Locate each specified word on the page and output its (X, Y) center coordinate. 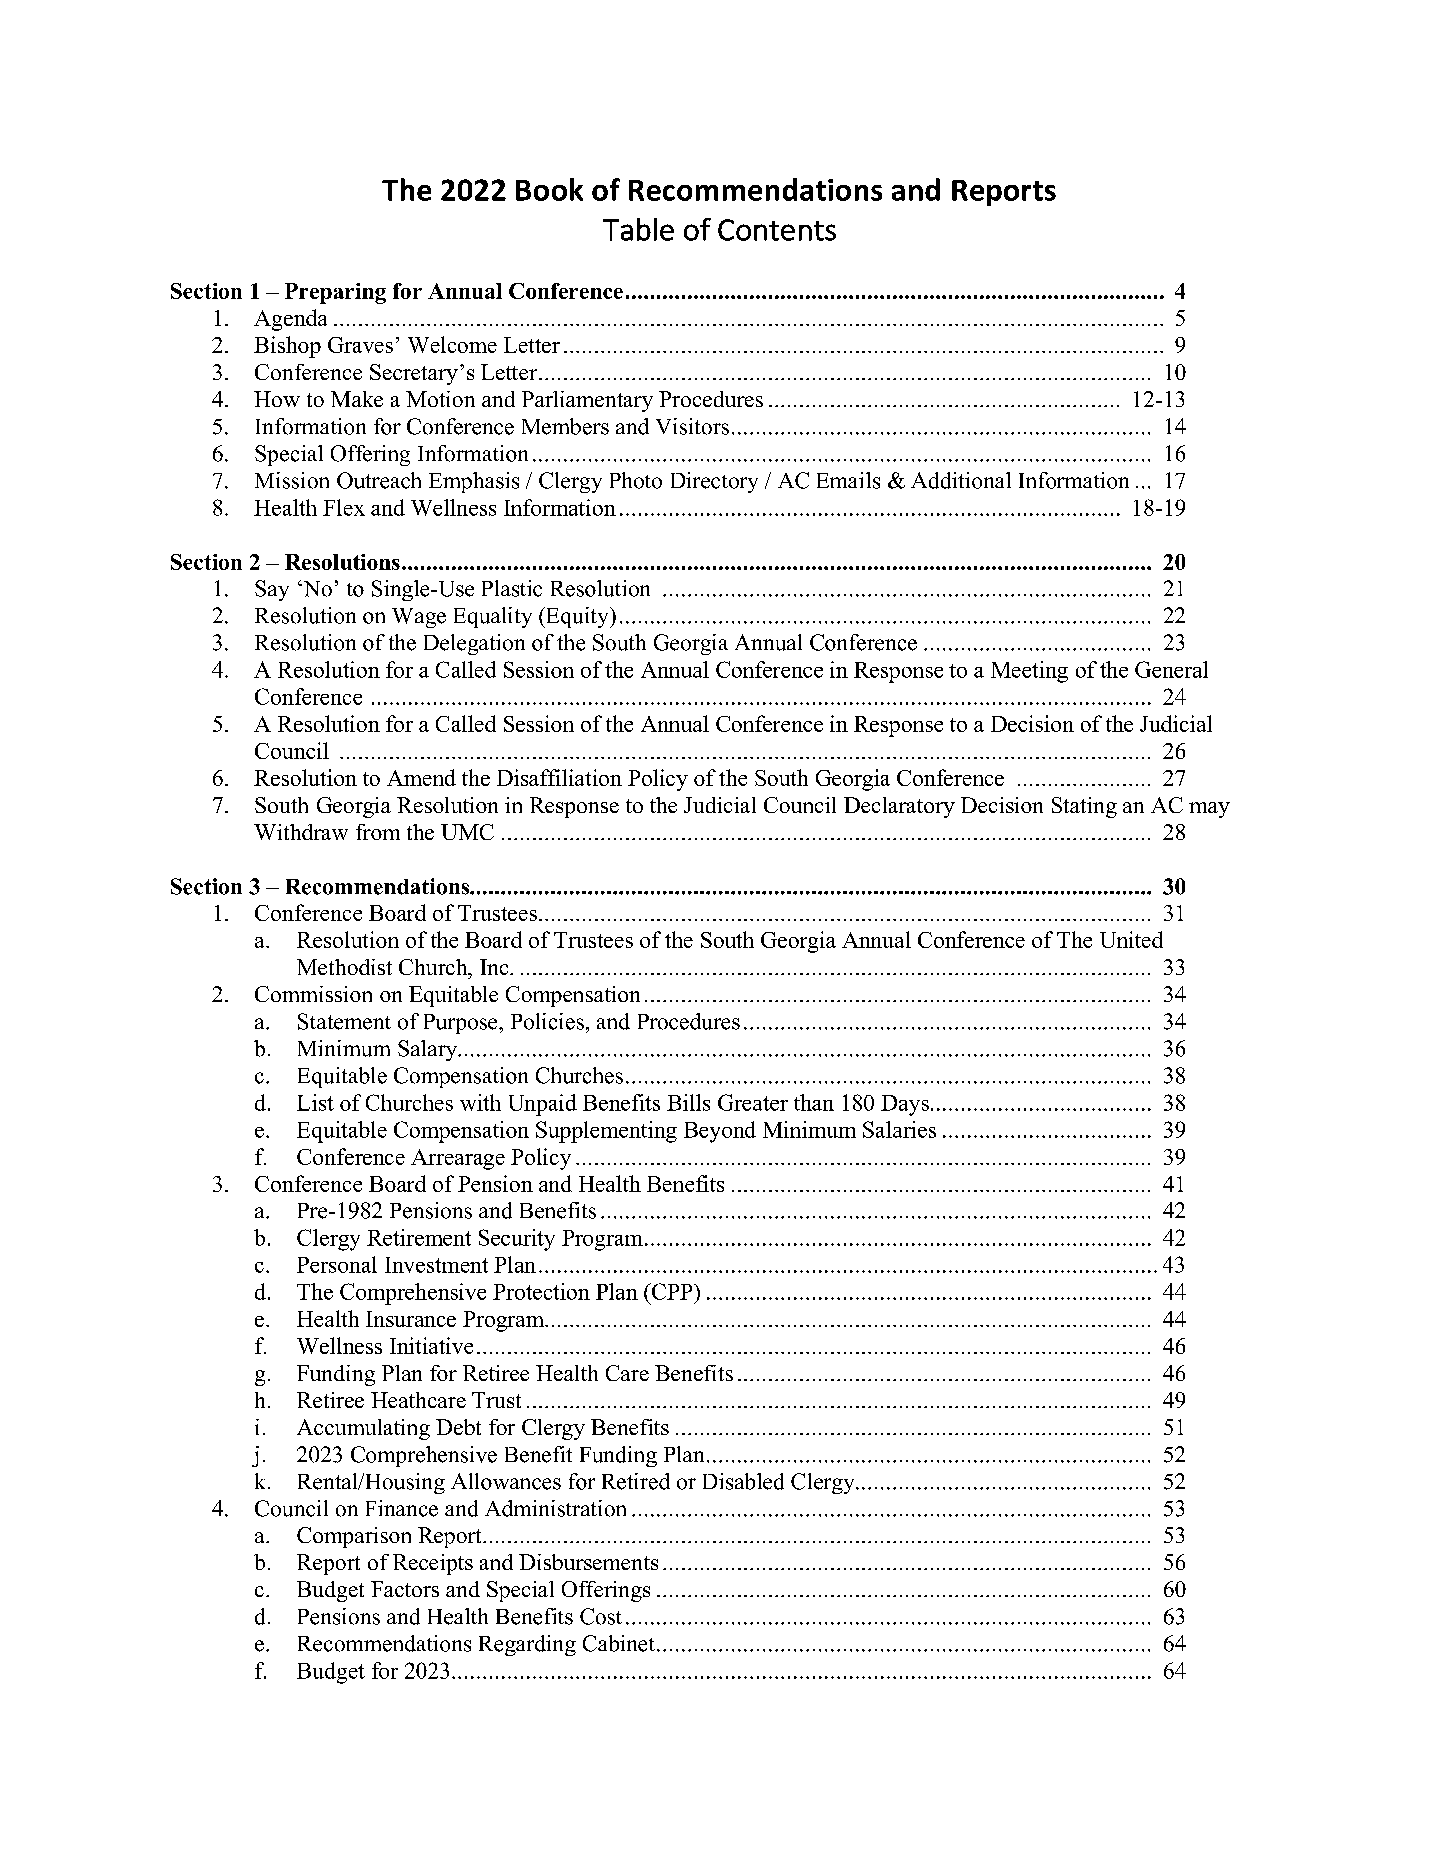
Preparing (335, 293)
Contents (777, 230)
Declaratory (899, 807)
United (1131, 939)
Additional (961, 480)
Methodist (344, 967)
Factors (405, 1589)
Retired (636, 1481)
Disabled (743, 1481)
